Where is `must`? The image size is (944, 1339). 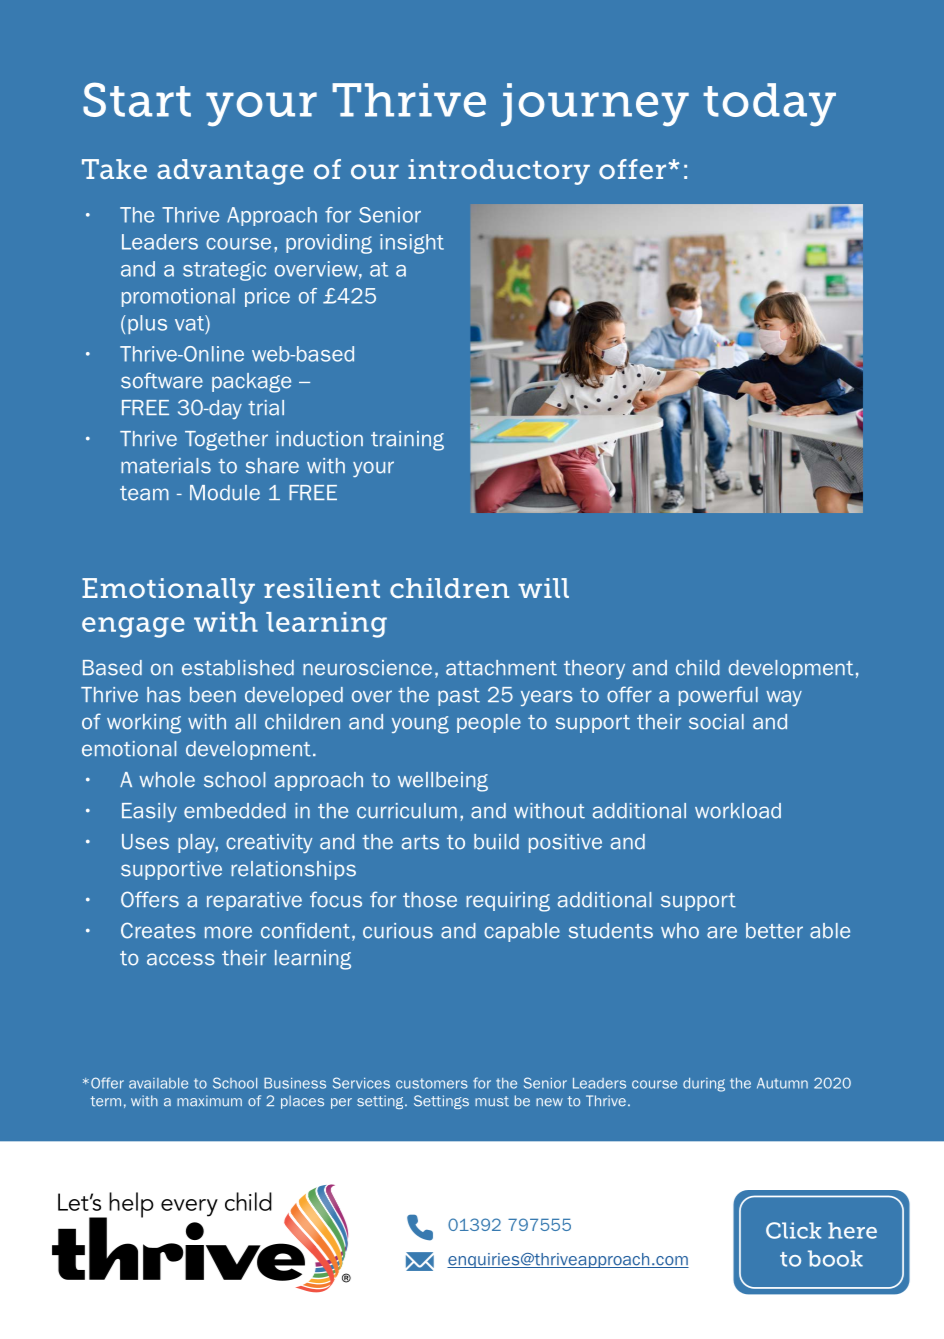
must is located at coordinates (492, 1101).
